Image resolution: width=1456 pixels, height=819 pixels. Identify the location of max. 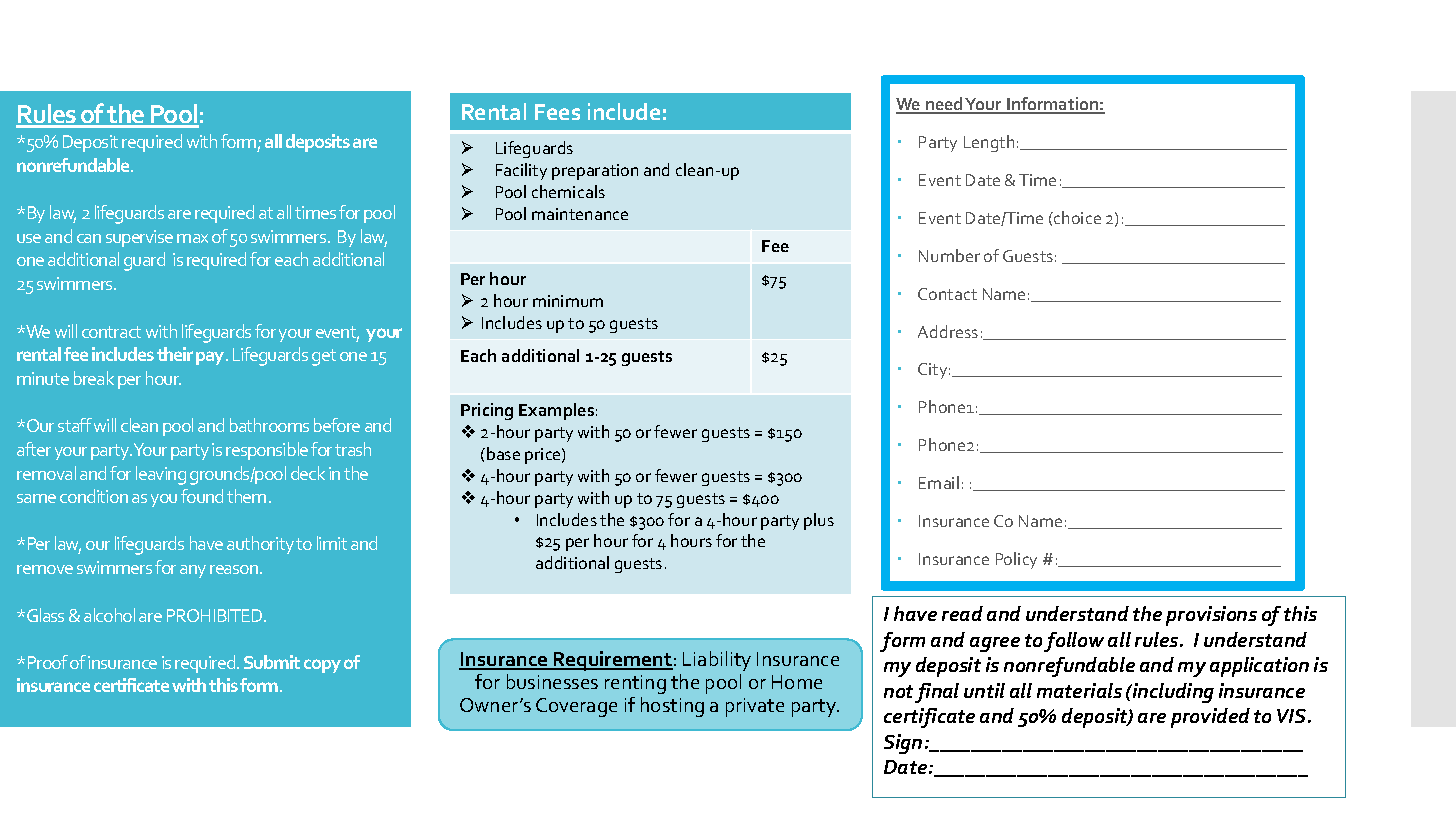
(192, 238).
